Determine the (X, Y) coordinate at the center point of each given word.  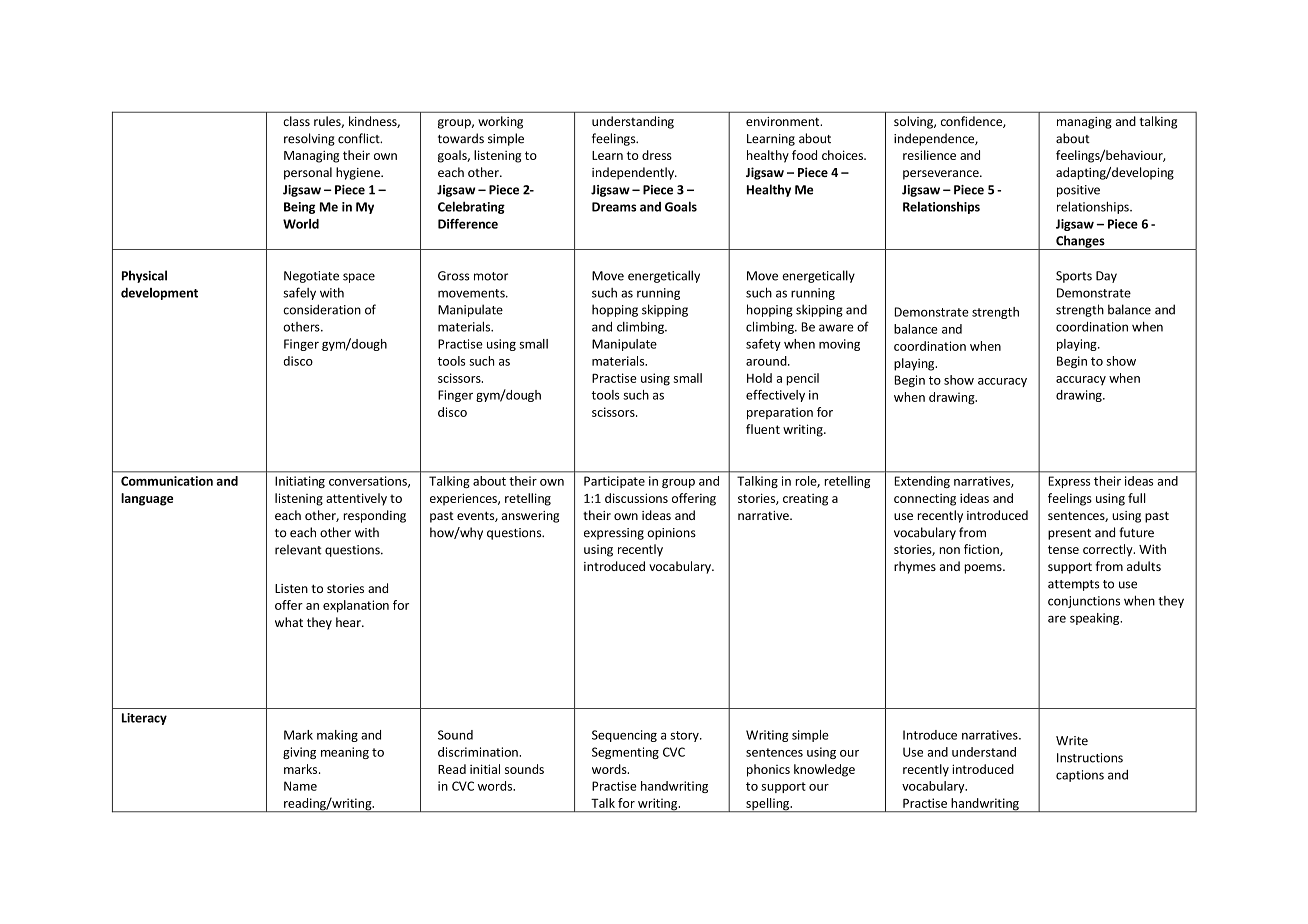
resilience (929, 155)
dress (657, 155)
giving (299, 753)
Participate (614, 482)
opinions (671, 534)
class (296, 121)
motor (491, 276)
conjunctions (1084, 602)
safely (299, 293)
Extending (922, 482)
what (289, 622)
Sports (1074, 277)
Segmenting (625, 753)
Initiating (300, 482)
